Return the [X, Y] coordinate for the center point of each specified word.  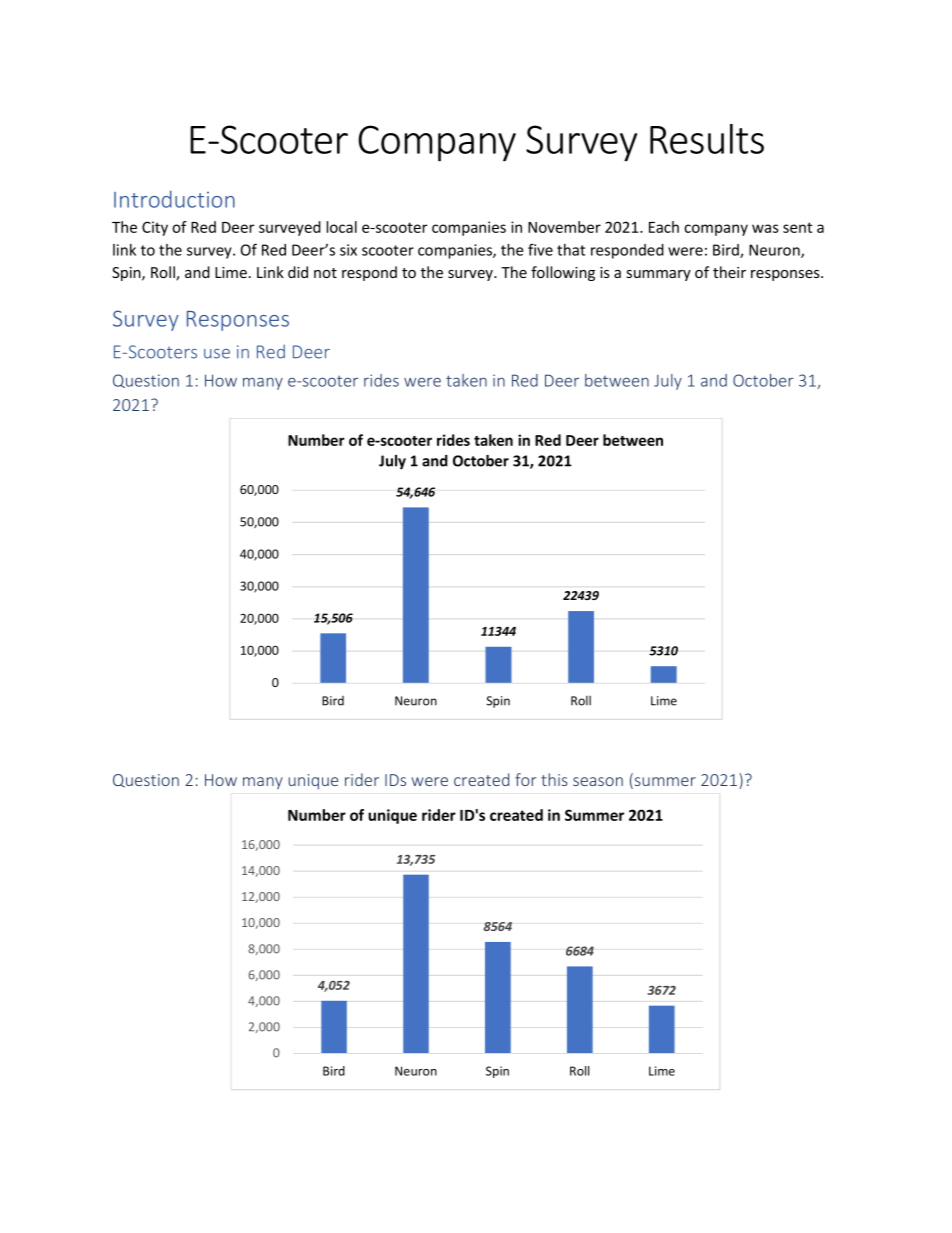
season [598, 781]
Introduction [174, 199]
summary [659, 275]
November [564, 227]
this [554, 779]
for [525, 779]
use [217, 354]
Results [707, 139]
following [563, 273]
